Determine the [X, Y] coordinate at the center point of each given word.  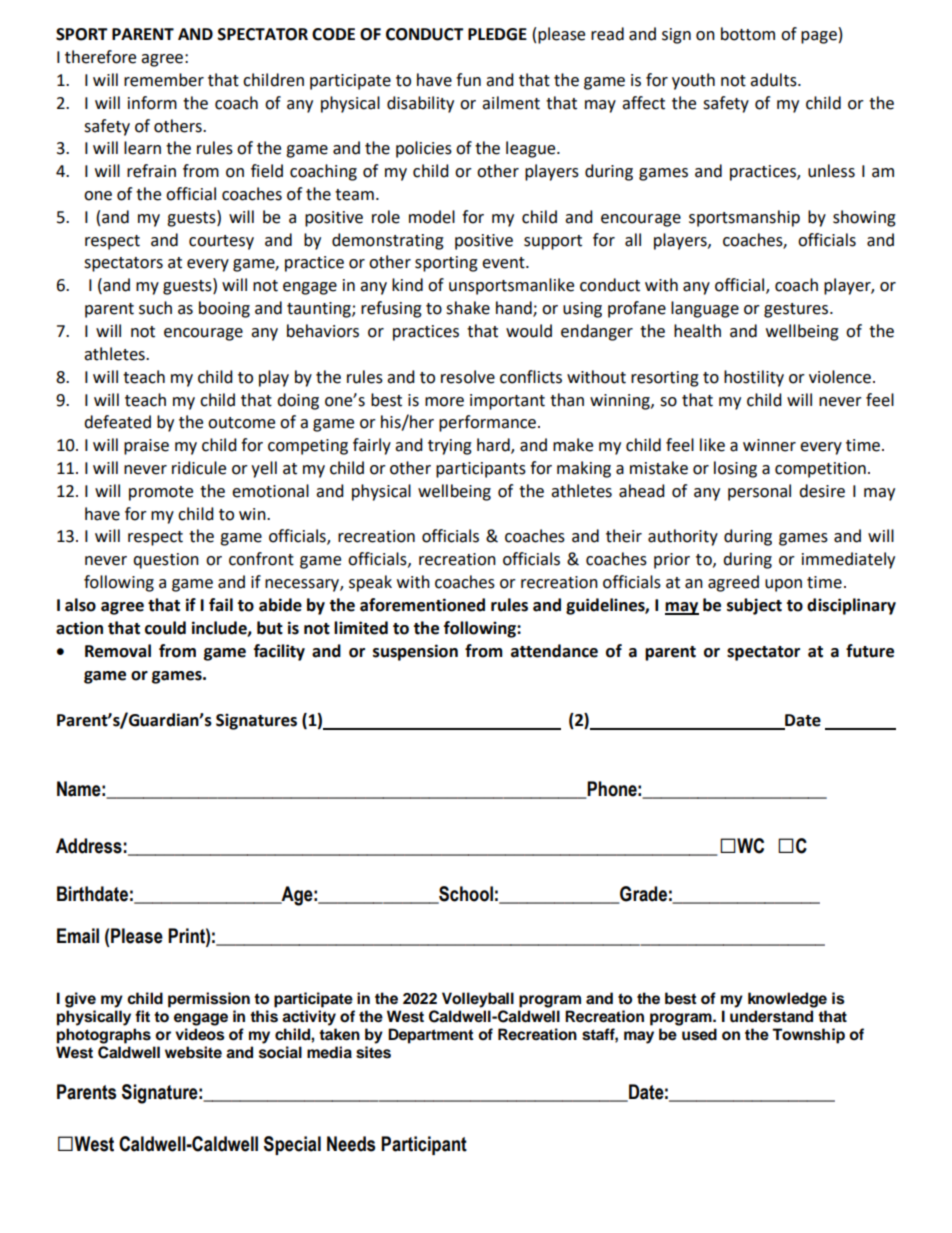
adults [774, 80]
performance [489, 423]
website [193, 1052]
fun [468, 80]
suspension [415, 652]
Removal [118, 651]
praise [146, 447]
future [870, 651]
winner [769, 445]
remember [164, 80]
